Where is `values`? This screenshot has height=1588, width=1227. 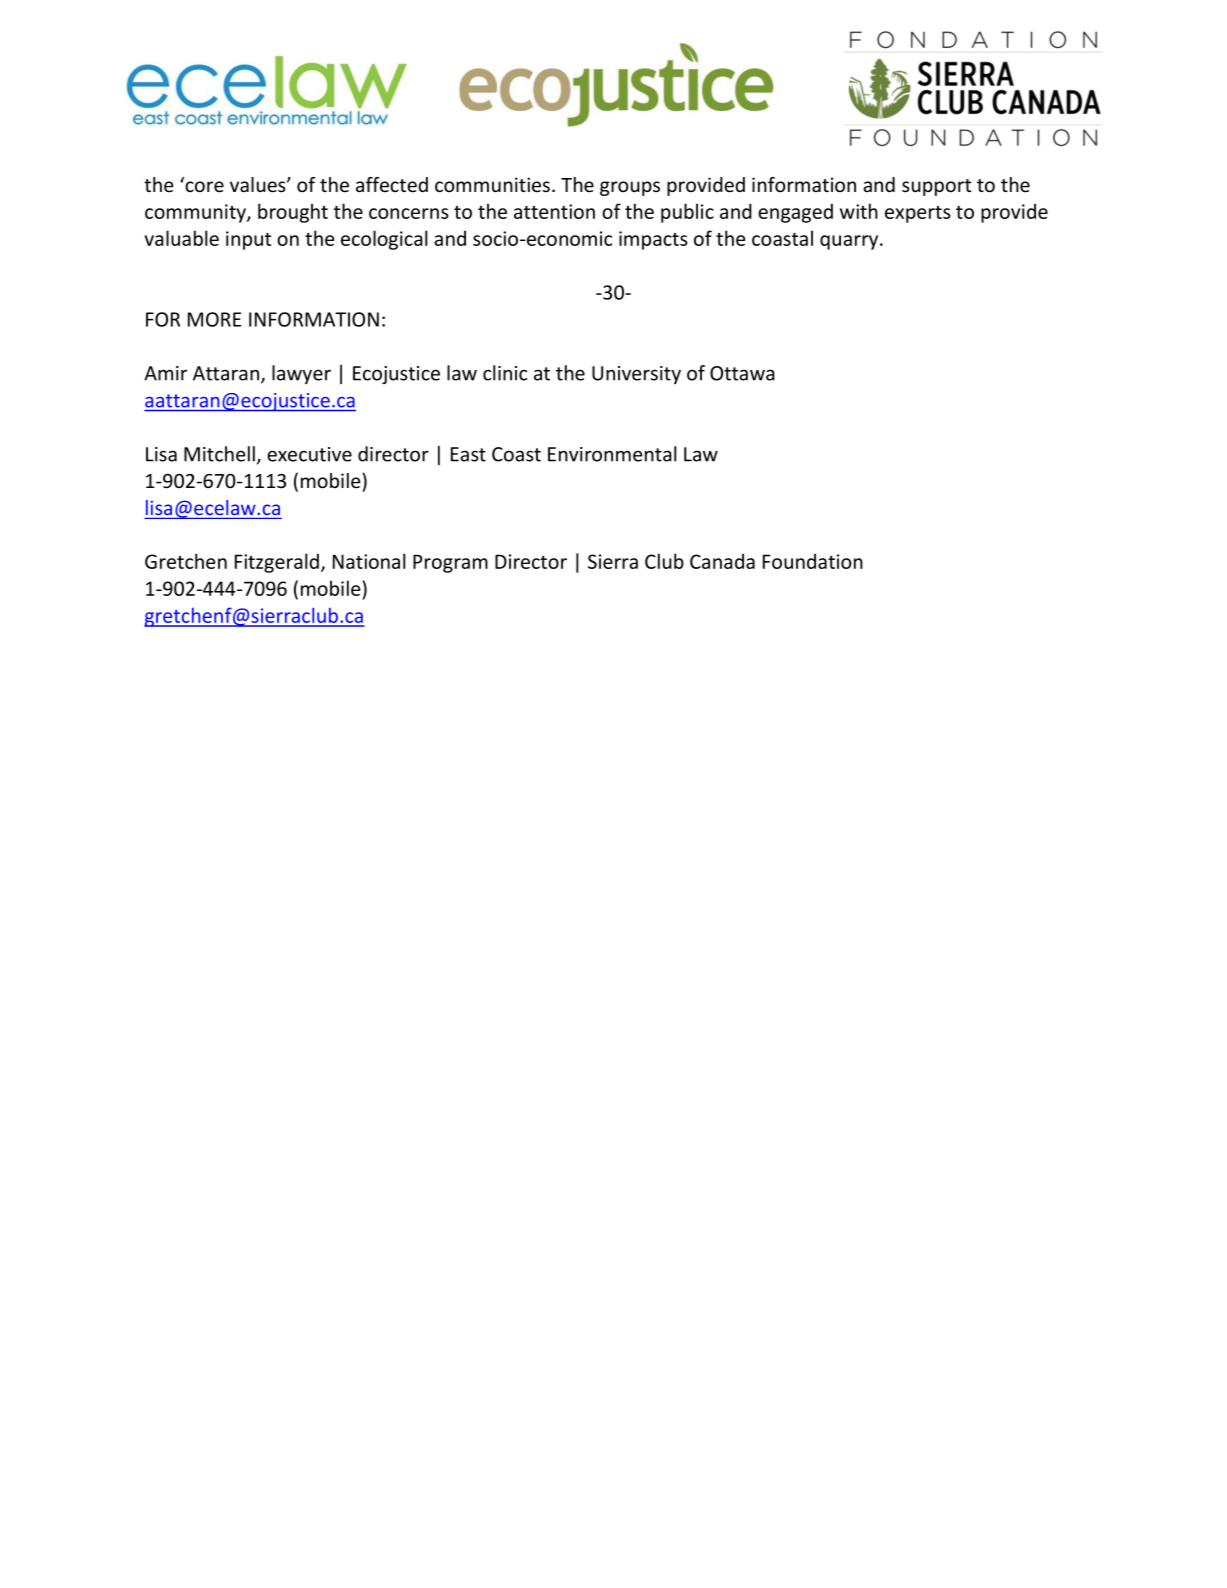 values is located at coordinates (259, 185).
